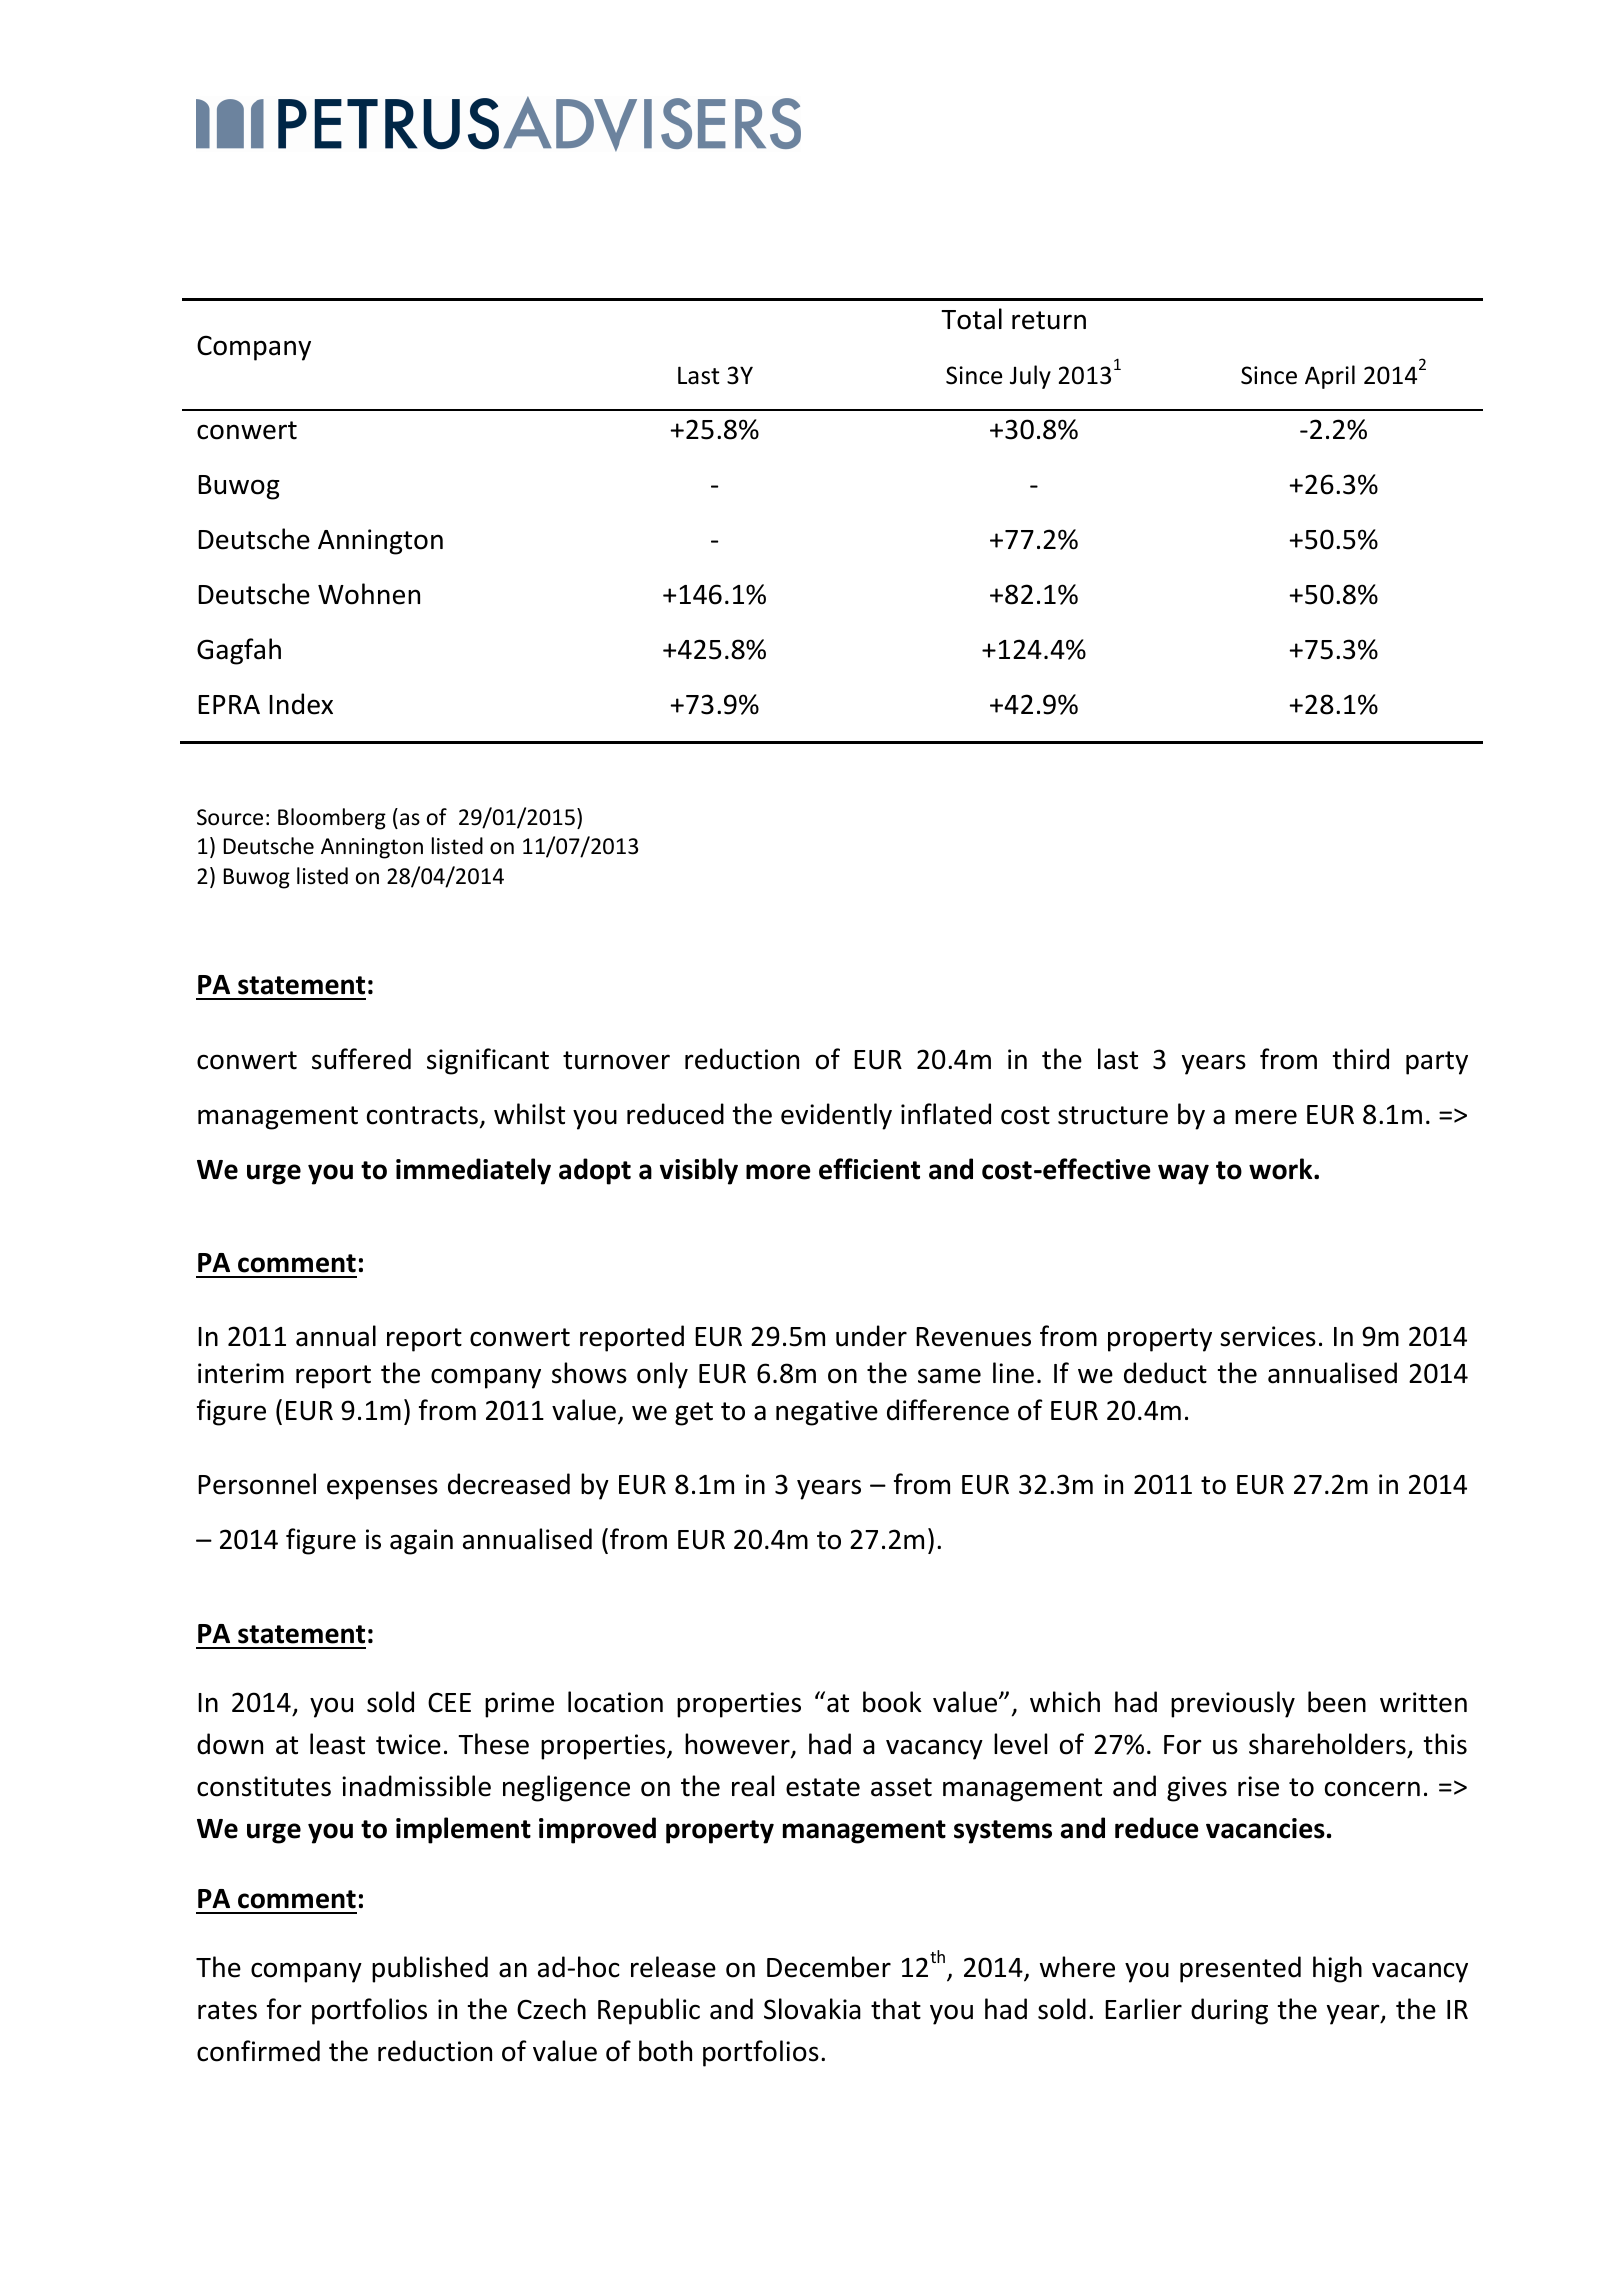 Image resolution: width=1623 pixels, height=2295 pixels. I want to click on Total, so click(971, 319).
